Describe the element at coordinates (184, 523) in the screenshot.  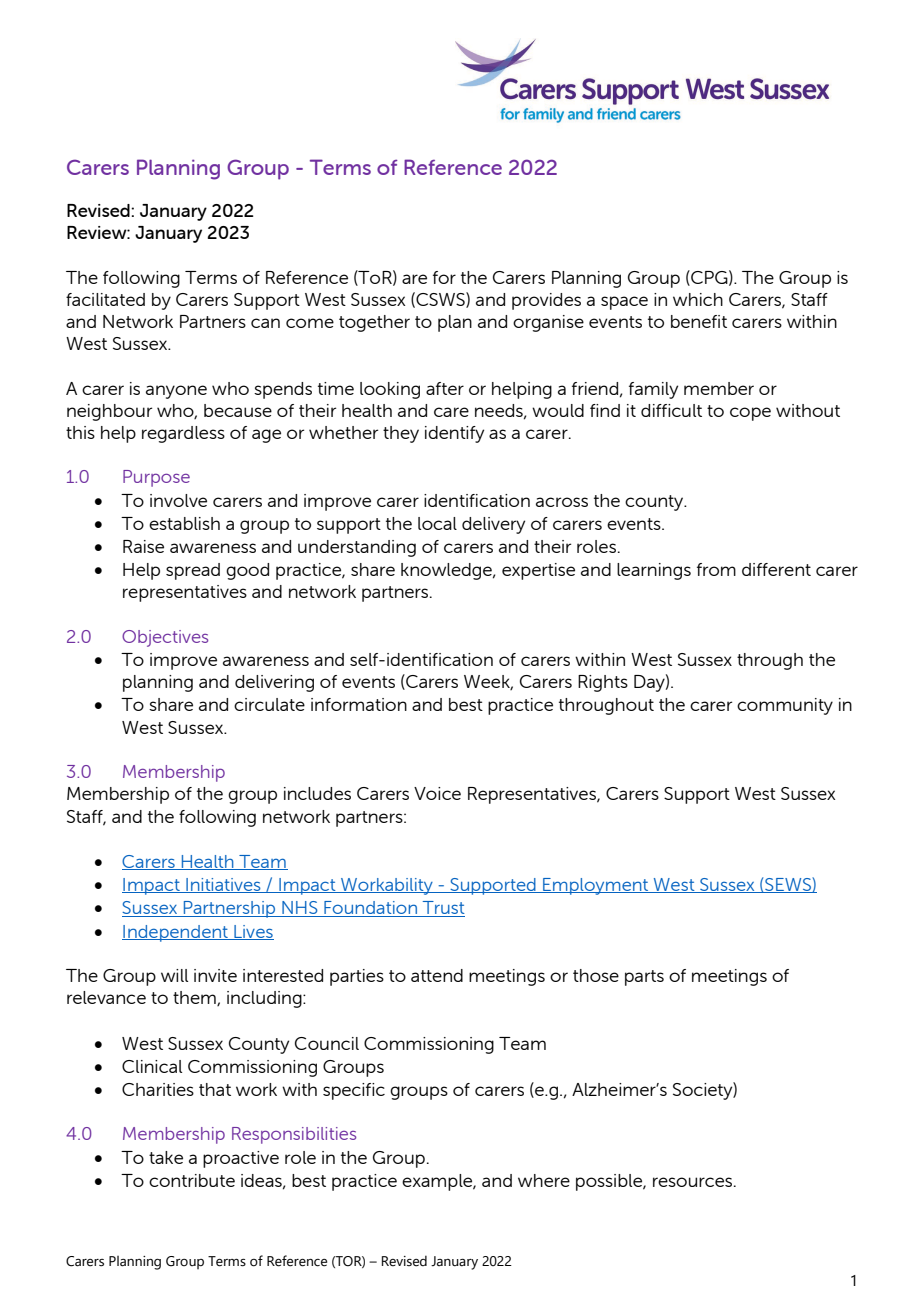
I see `establish` at that location.
